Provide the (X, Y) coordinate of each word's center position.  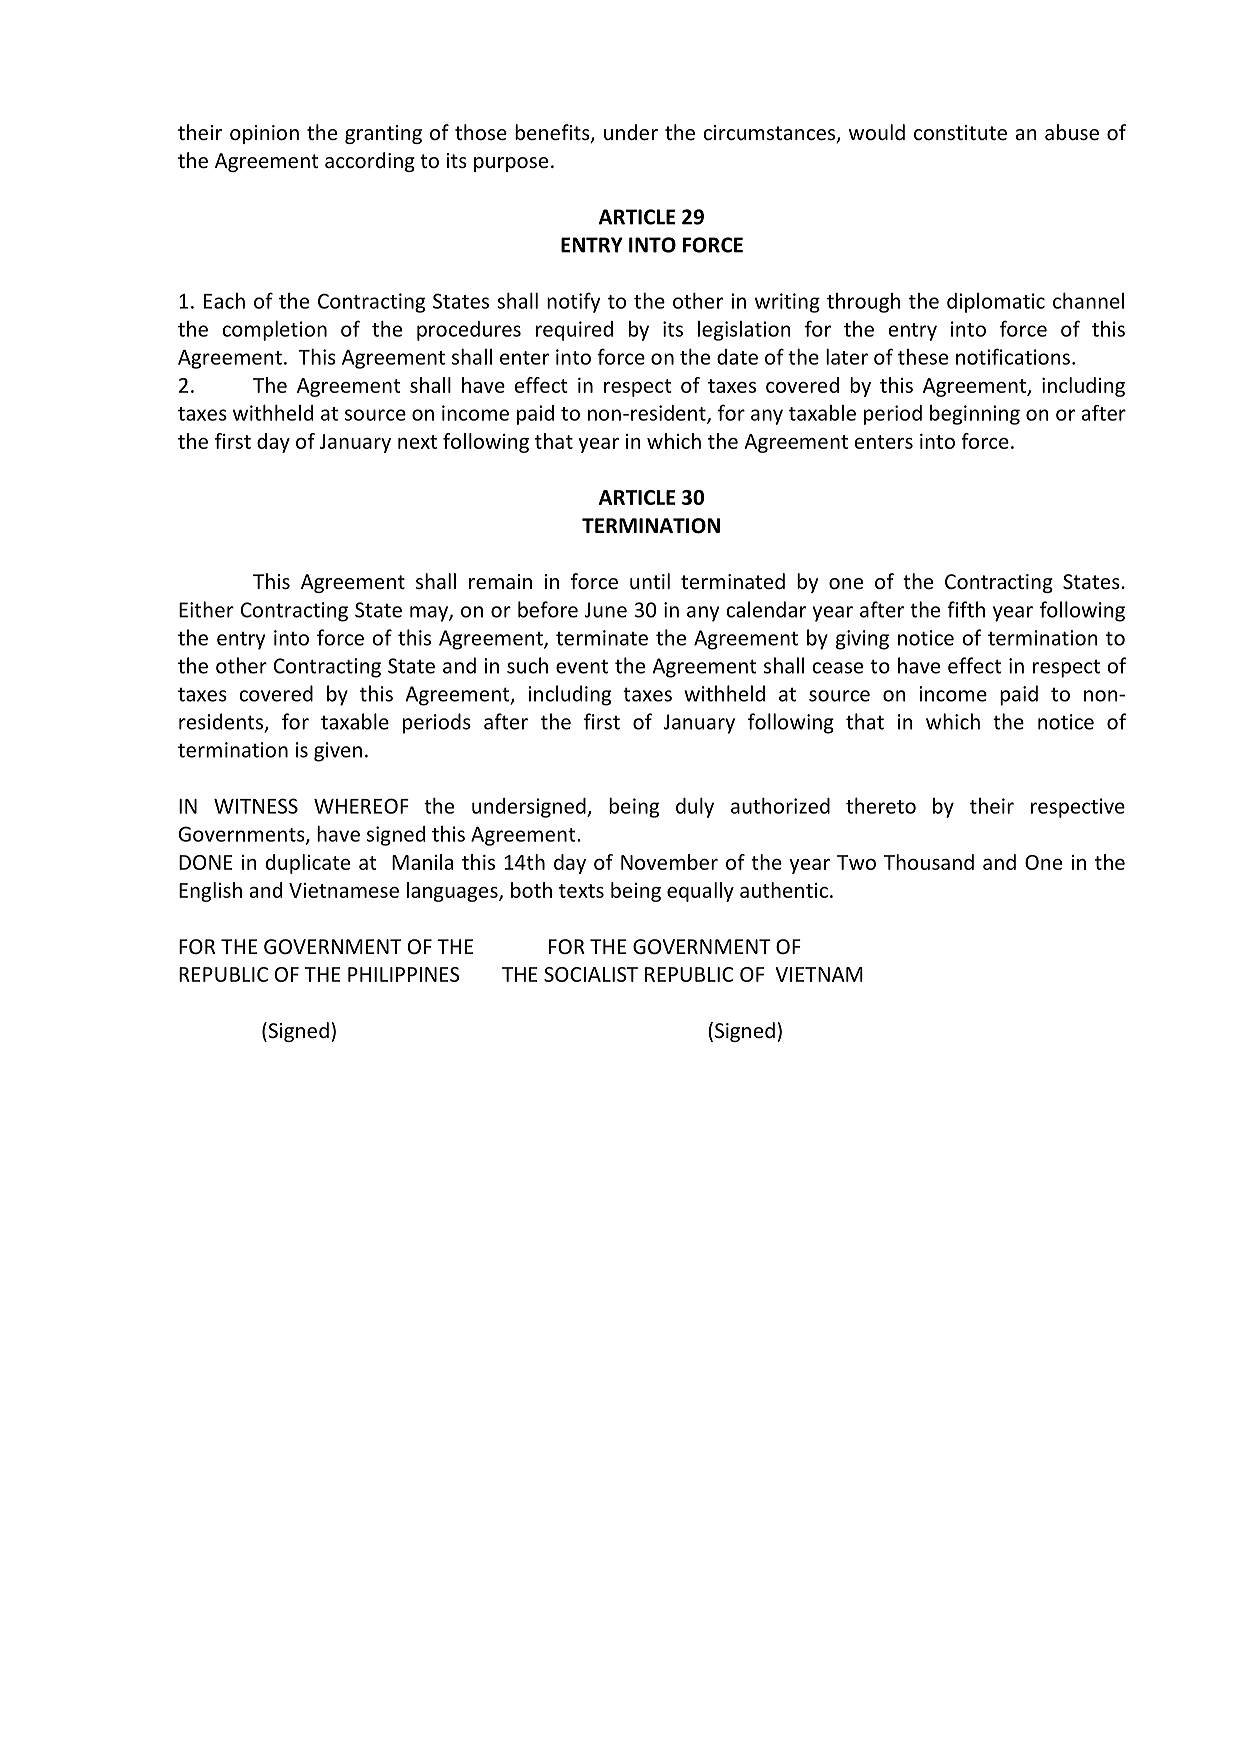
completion (274, 331)
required (574, 331)
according (370, 162)
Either (206, 609)
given (338, 752)
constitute (960, 133)
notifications (1013, 356)
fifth (966, 609)
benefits (553, 133)
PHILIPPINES (404, 974)
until (650, 581)
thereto (881, 806)
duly (695, 808)
